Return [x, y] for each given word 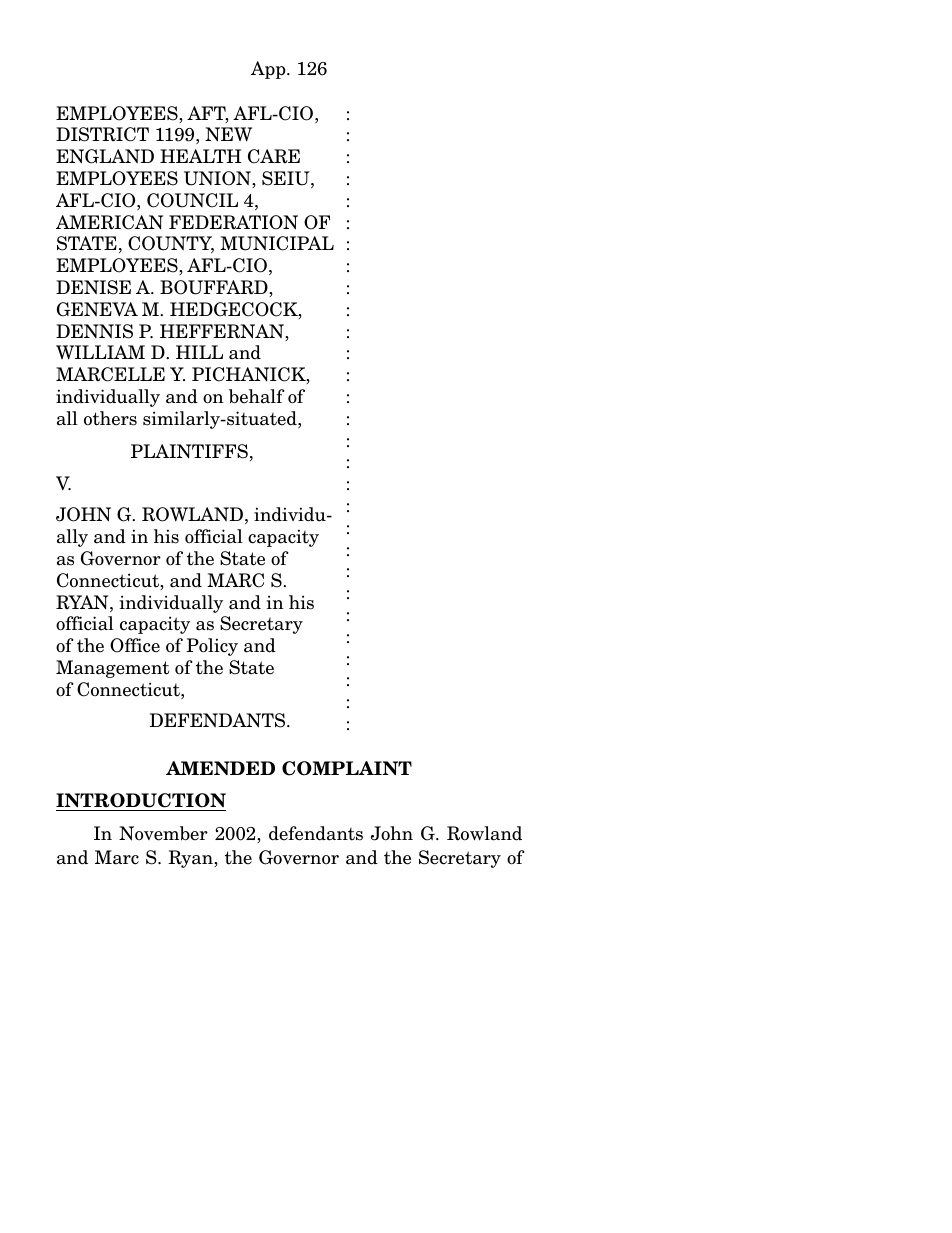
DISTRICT [102, 134]
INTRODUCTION [141, 800]
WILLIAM [100, 352]
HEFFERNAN [223, 332]
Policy [212, 647]
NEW [228, 134]
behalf [257, 396]
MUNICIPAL [277, 243]
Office [135, 645]
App [269, 70]
